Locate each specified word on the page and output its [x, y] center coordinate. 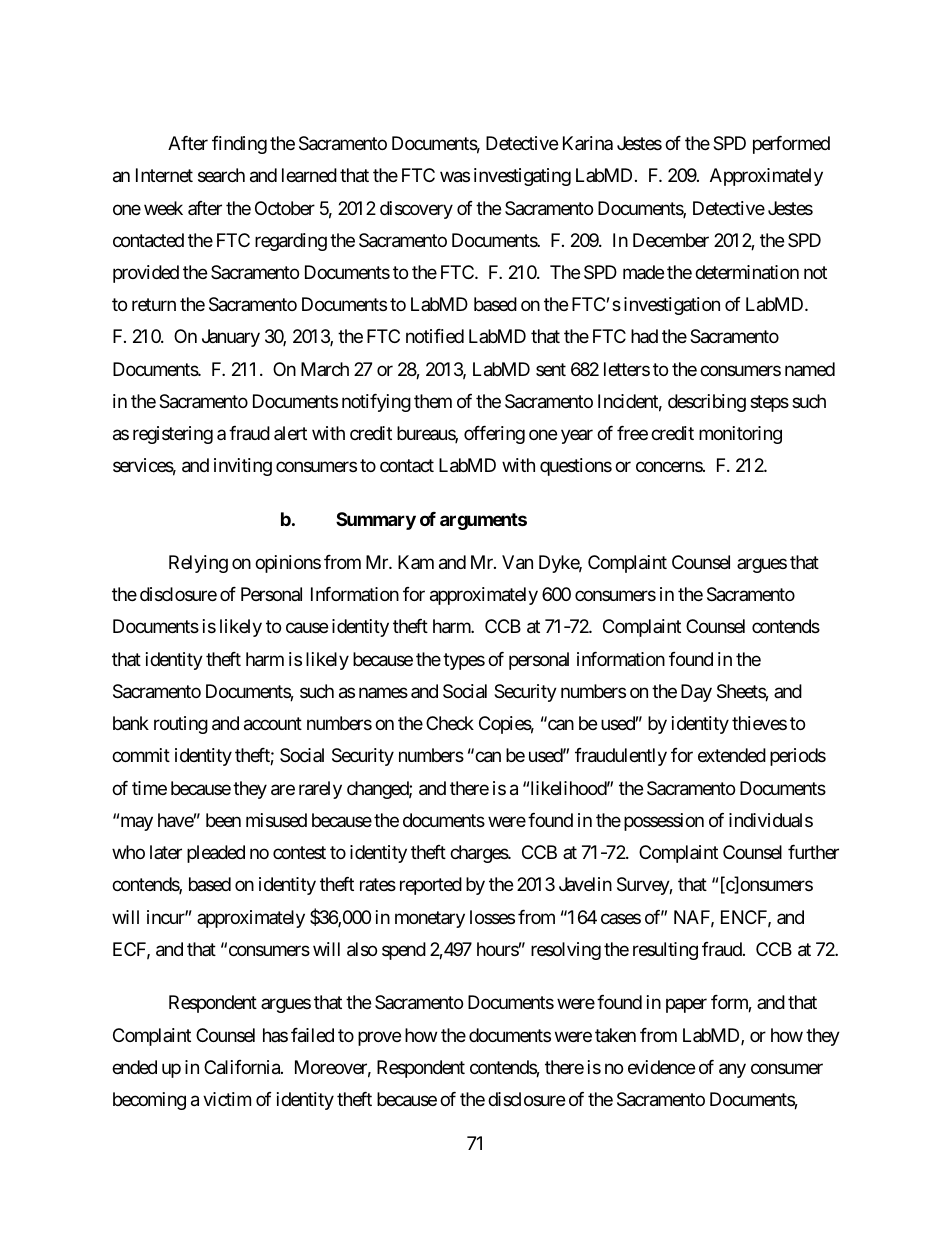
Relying [198, 564]
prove [379, 1038]
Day [696, 693]
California [243, 1067]
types [464, 661]
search [221, 175]
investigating [522, 177]
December [671, 240]
